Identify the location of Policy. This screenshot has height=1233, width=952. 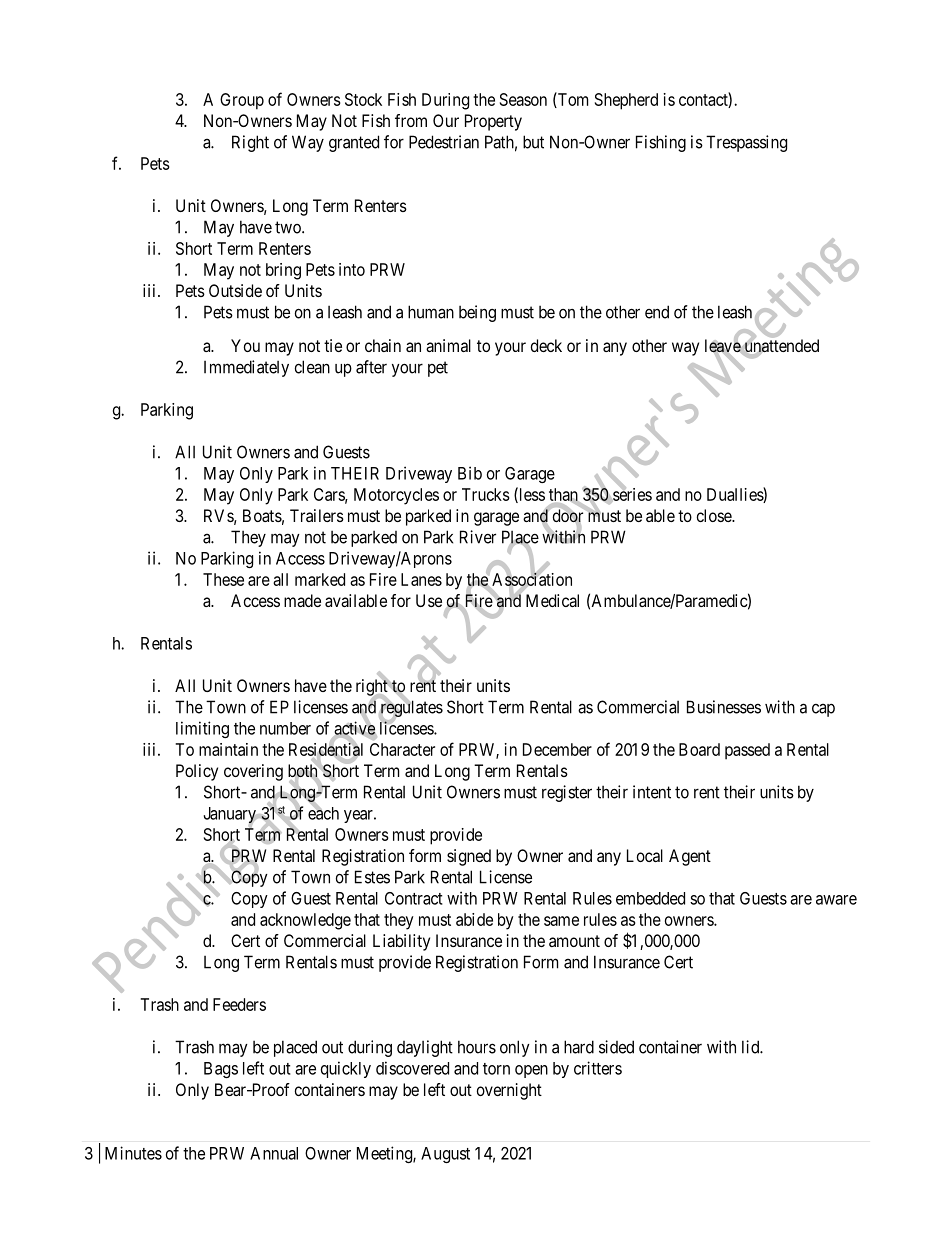
(197, 772).
